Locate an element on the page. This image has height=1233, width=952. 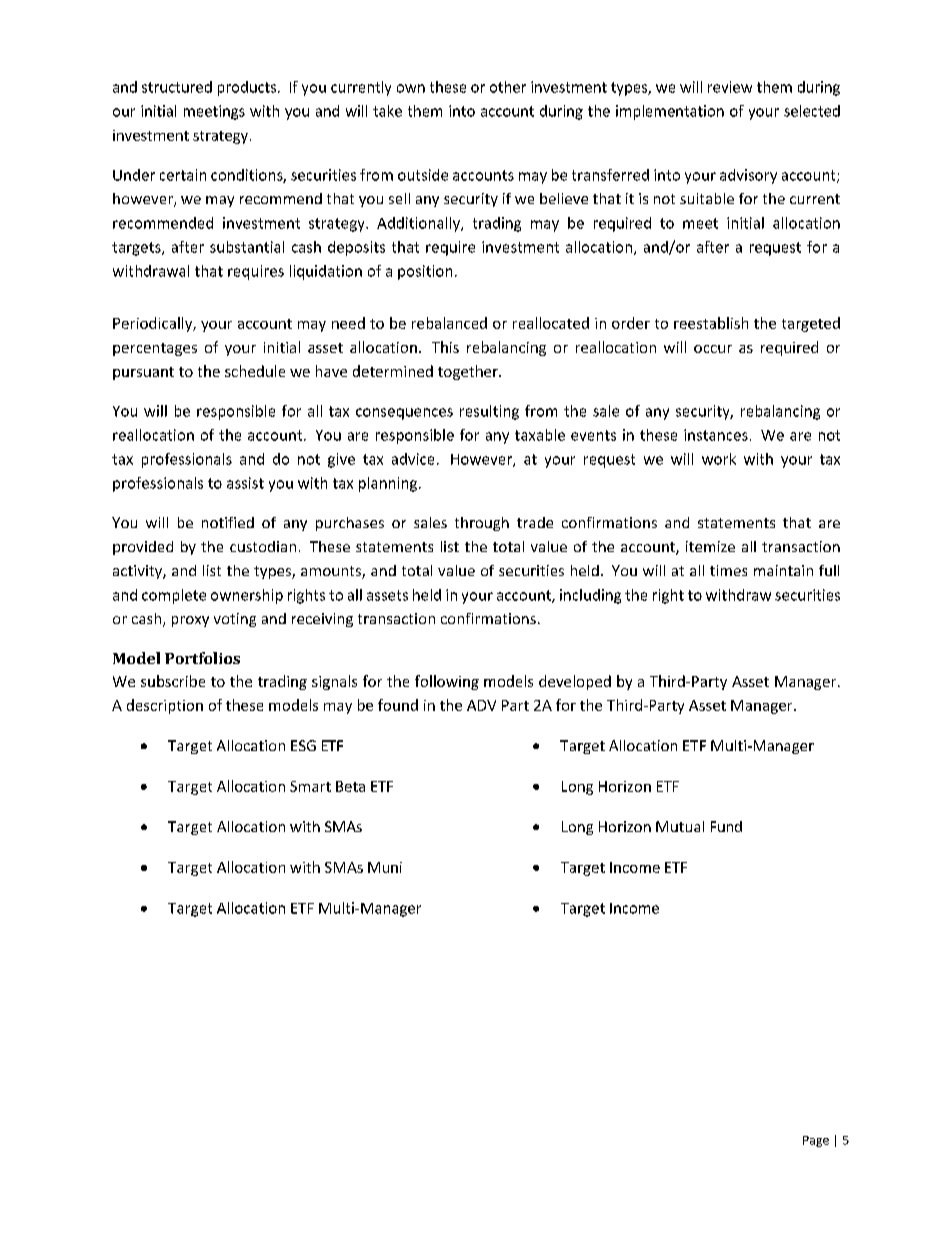
Beta is located at coordinates (350, 786).
